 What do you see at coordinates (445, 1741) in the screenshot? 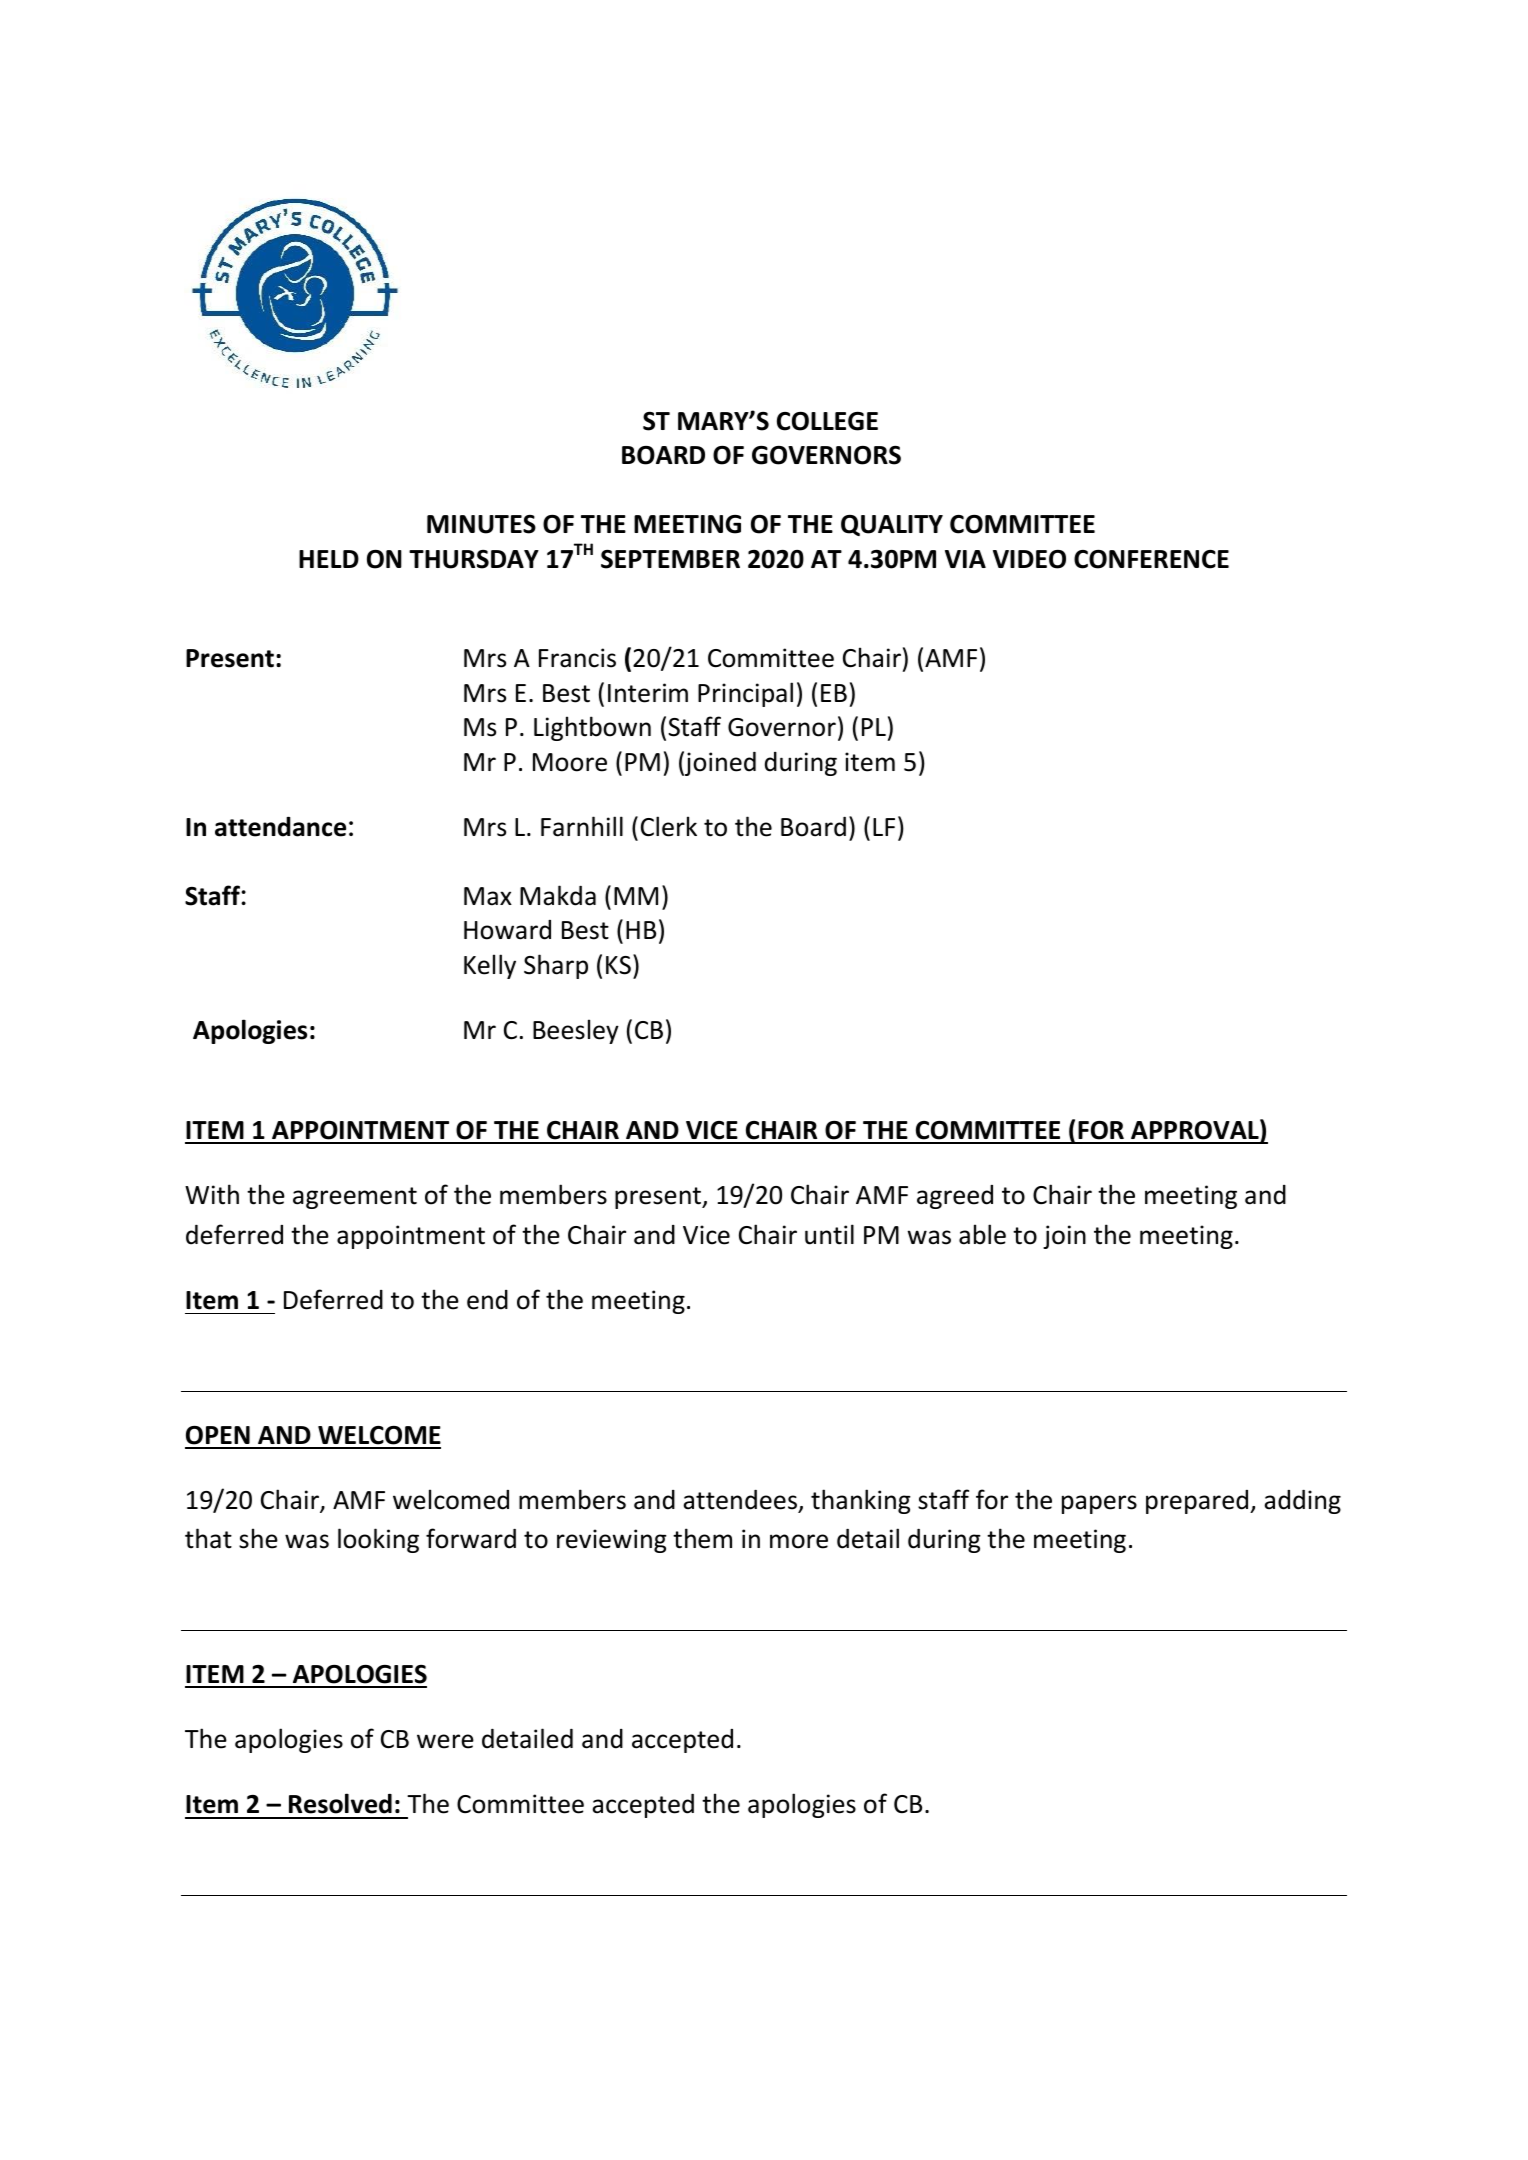
I see `were` at bounding box center [445, 1741].
